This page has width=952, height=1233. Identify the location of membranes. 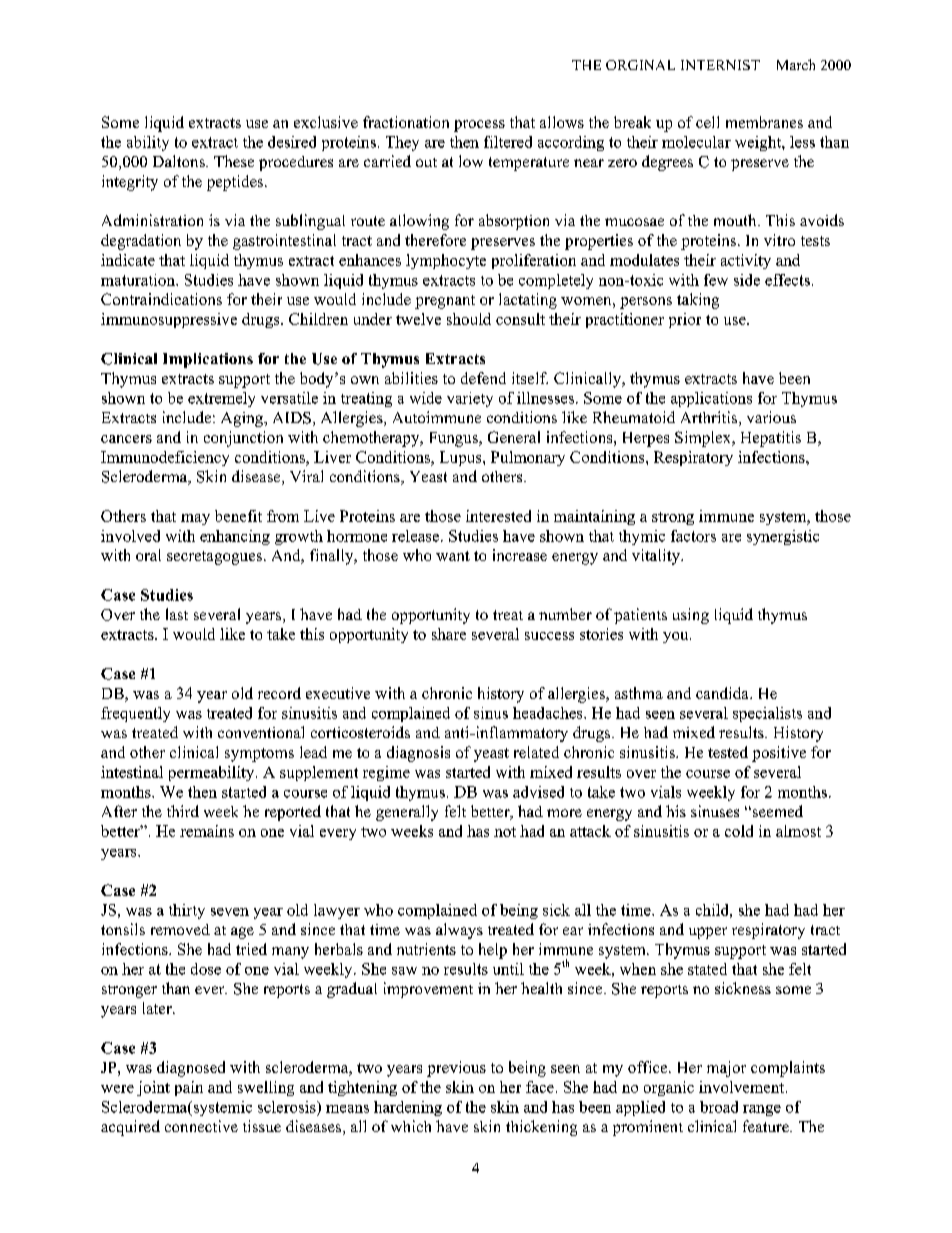
(764, 122).
